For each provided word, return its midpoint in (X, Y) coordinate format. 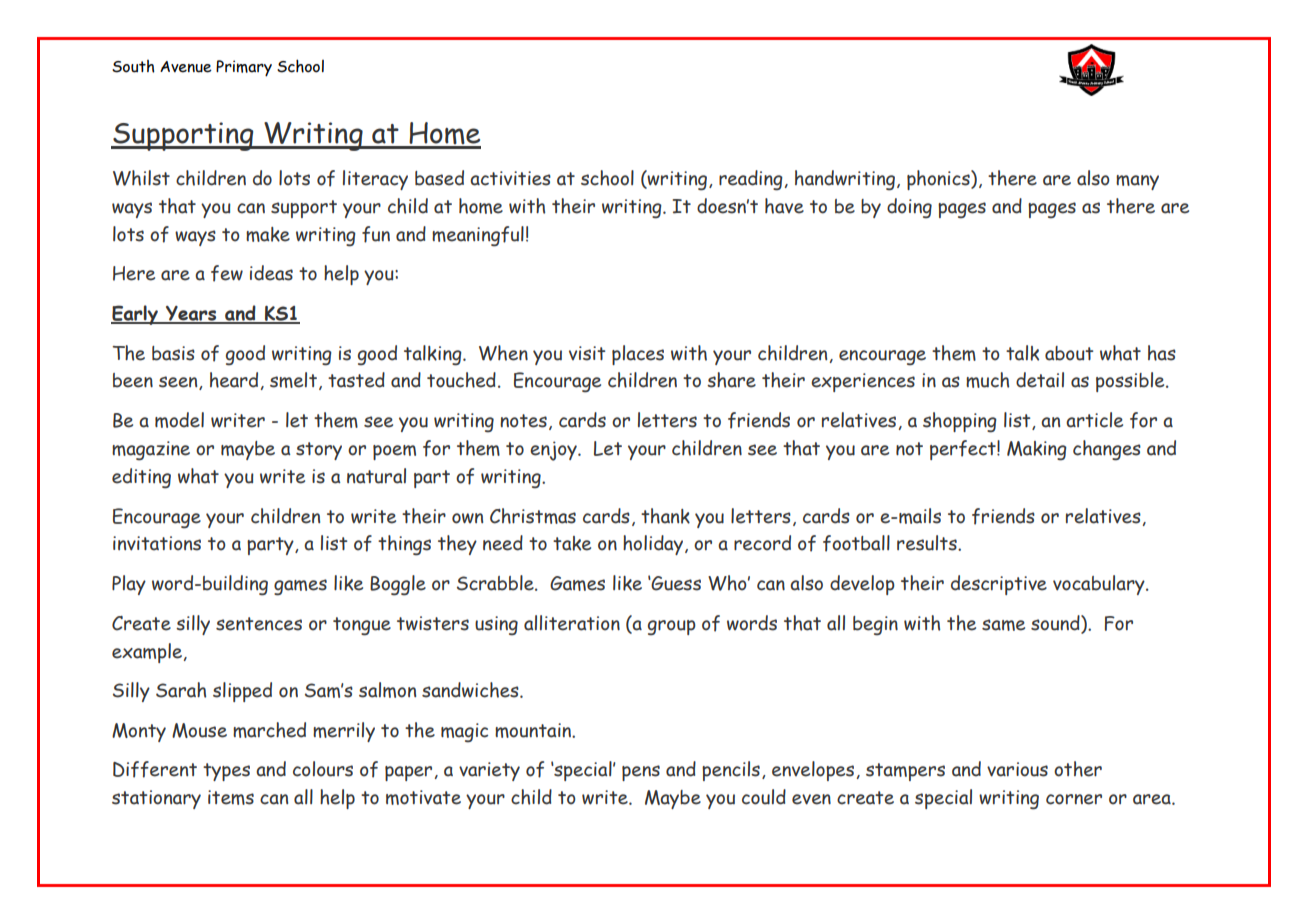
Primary (244, 68)
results (928, 543)
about (1069, 353)
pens (641, 773)
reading (751, 180)
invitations (157, 543)
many (1137, 182)
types (226, 772)
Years (191, 314)
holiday (654, 545)
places (638, 355)
